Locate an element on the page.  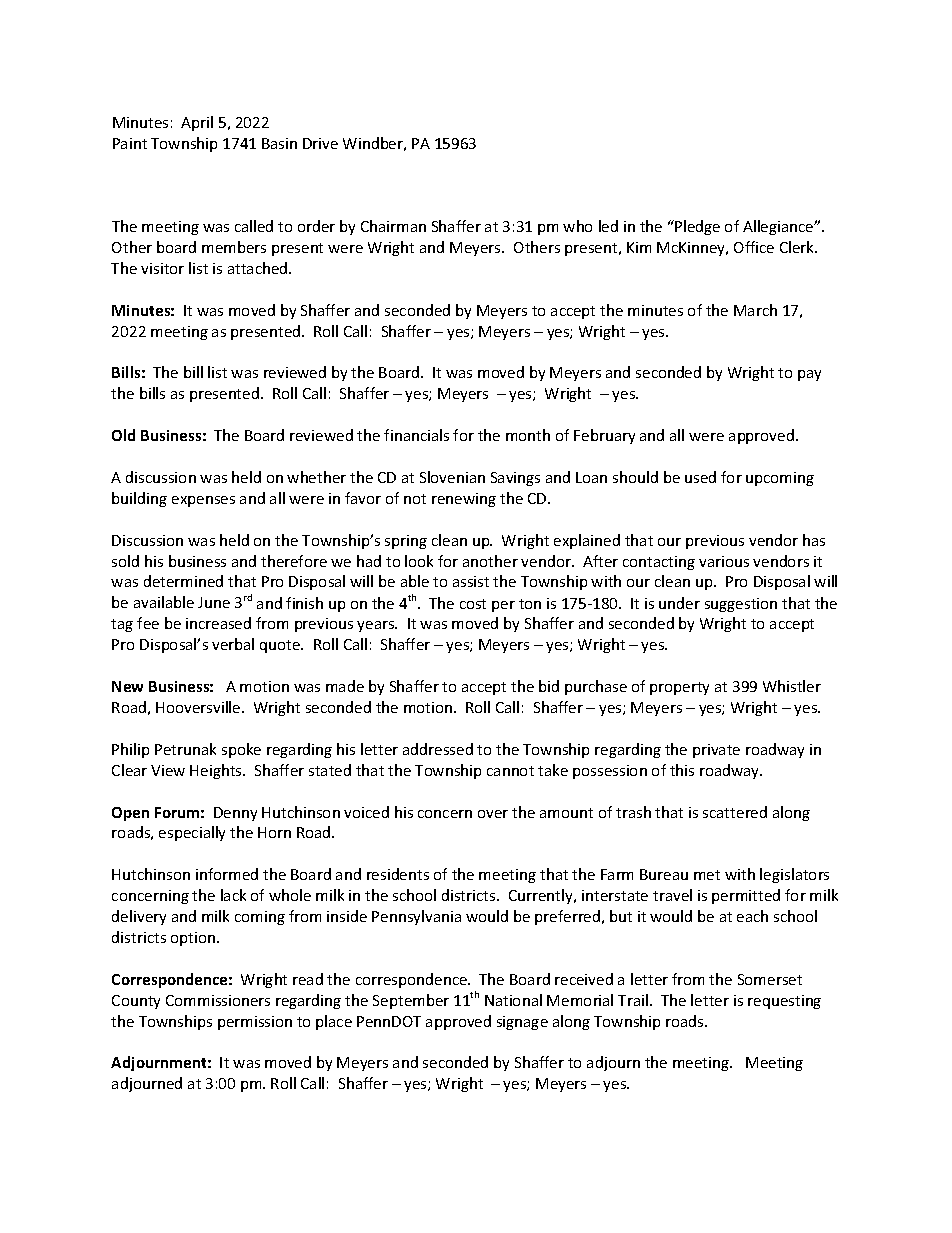
expenses is located at coordinates (203, 501).
